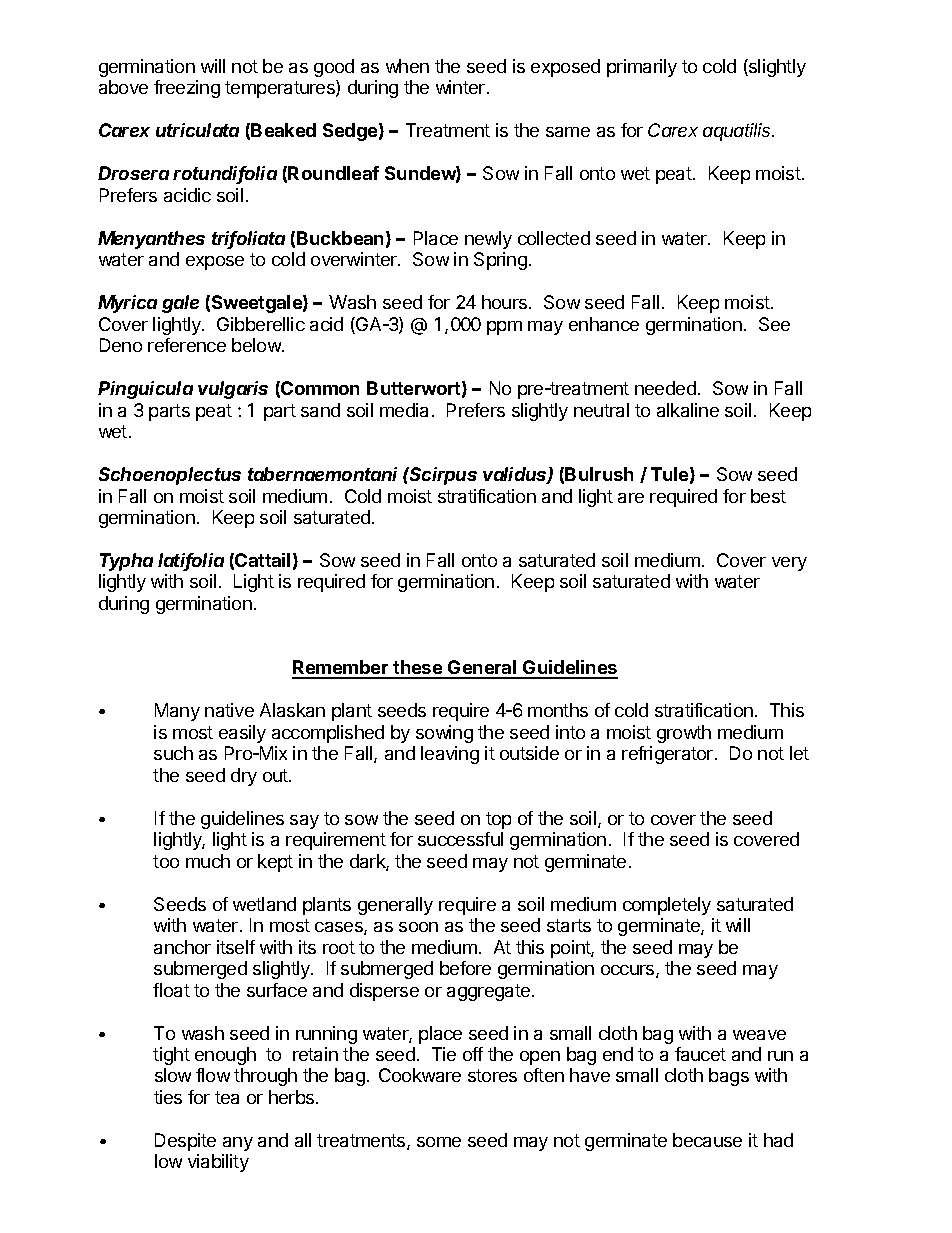  I want to click on alkaline, so click(688, 410).
